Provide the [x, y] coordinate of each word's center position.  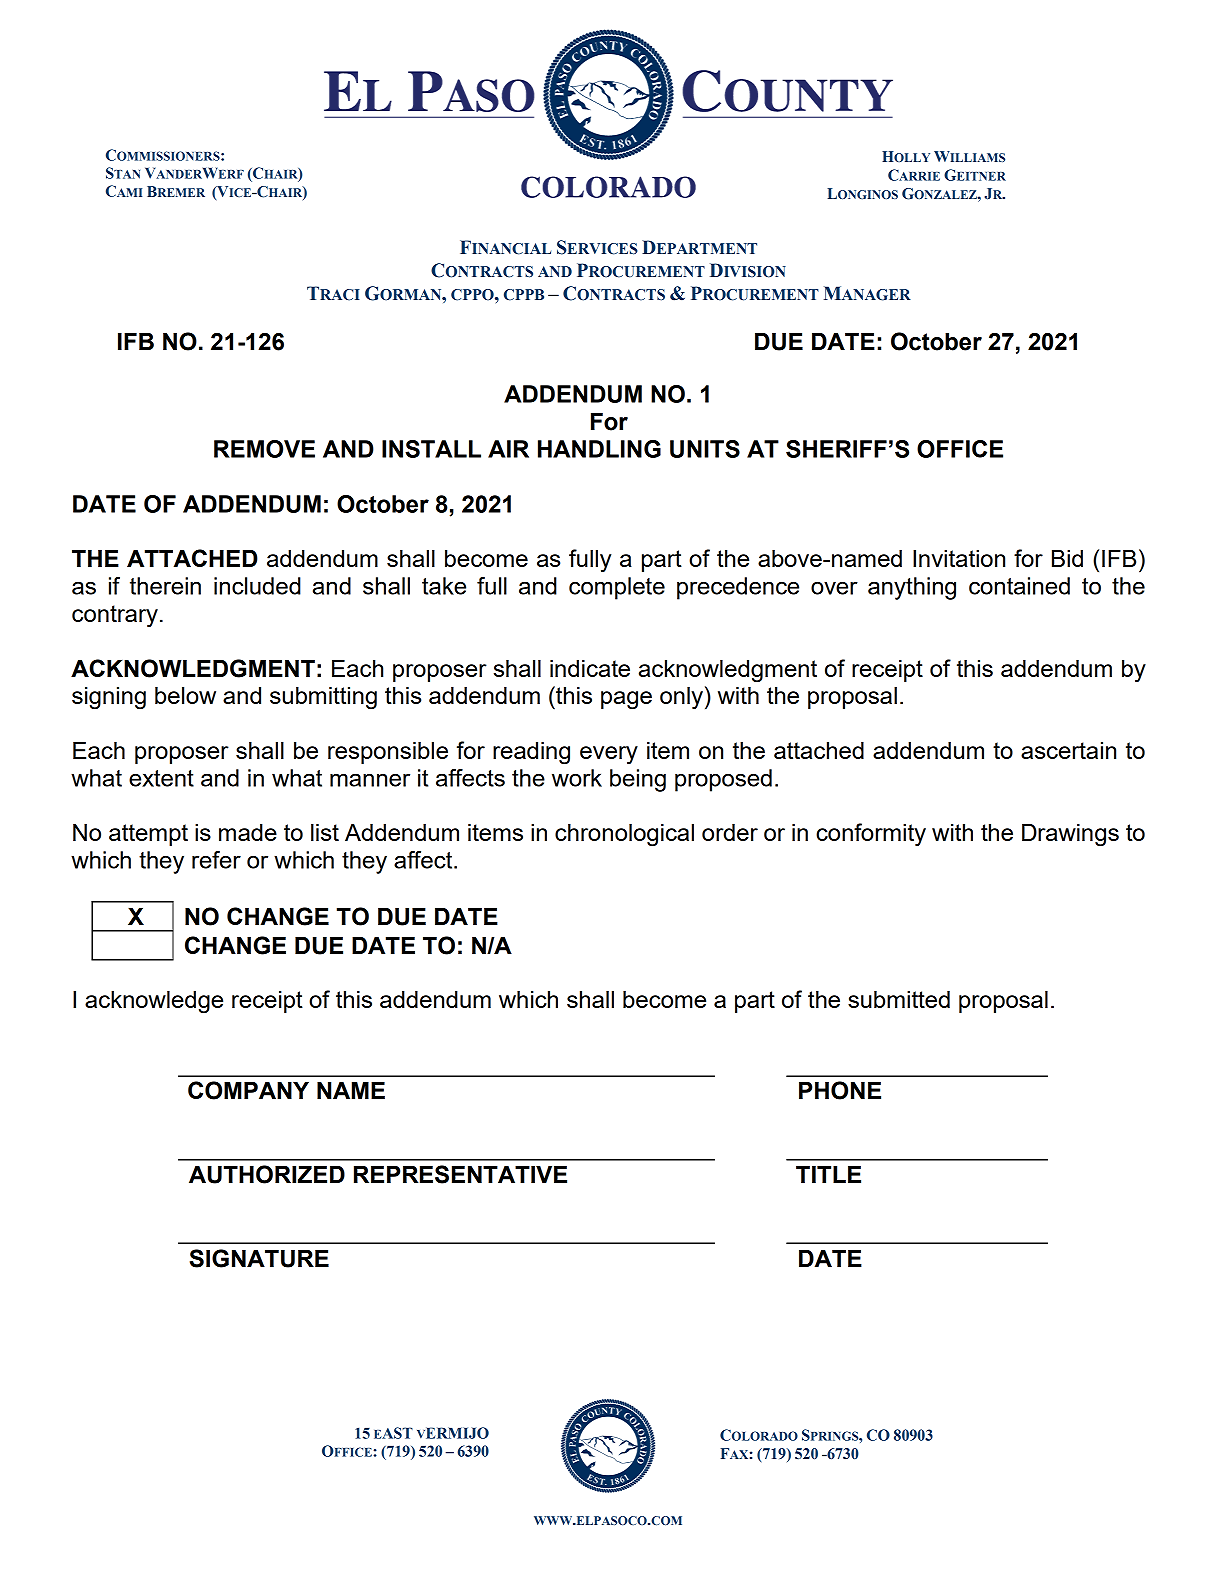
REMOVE [264, 449]
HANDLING [599, 449]
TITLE [828, 1174]
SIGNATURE [259, 1258]
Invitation [959, 558]
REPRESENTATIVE [460, 1174]
